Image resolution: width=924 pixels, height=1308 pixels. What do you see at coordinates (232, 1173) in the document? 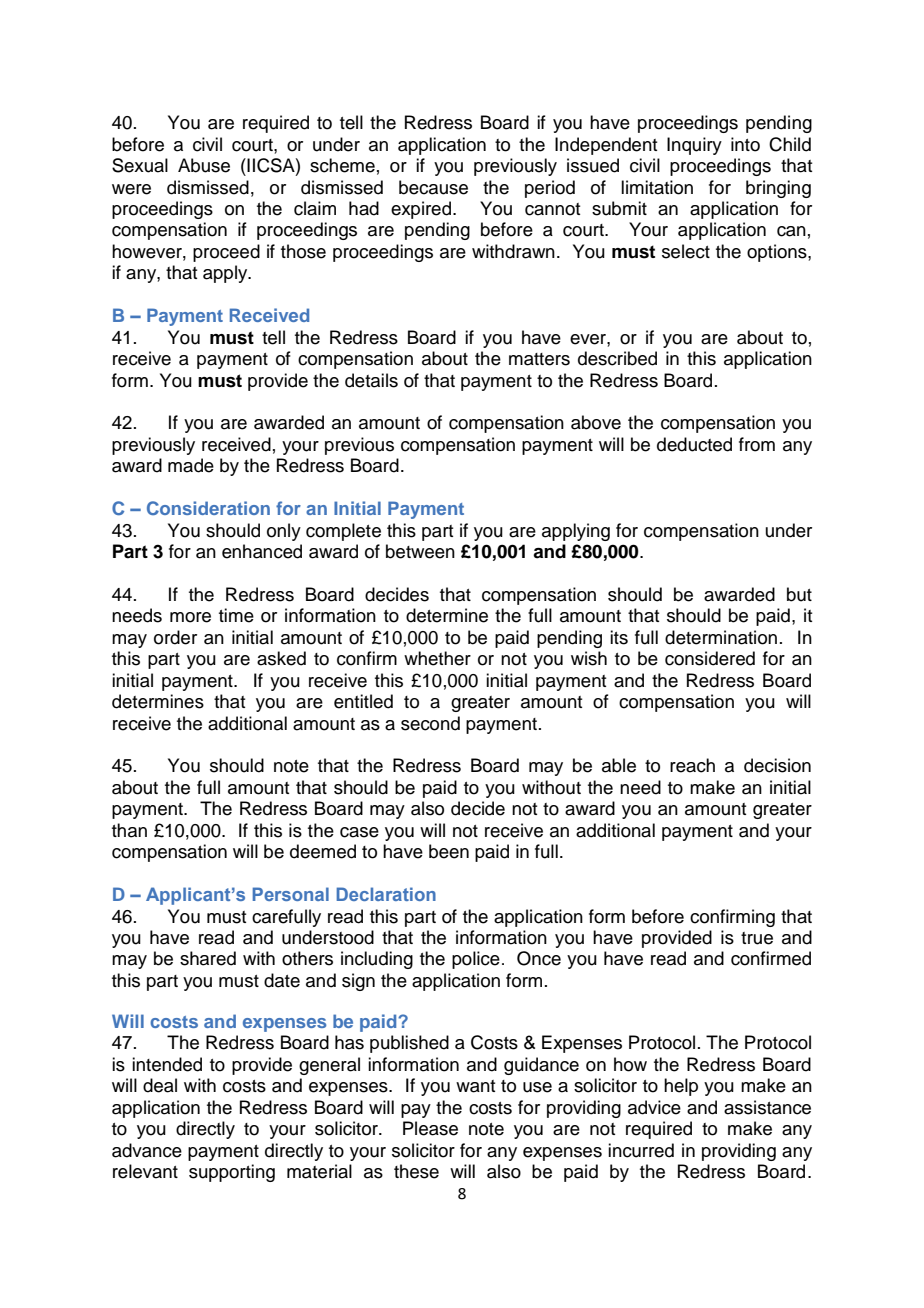
I see `supporting` at bounding box center [232, 1173].
